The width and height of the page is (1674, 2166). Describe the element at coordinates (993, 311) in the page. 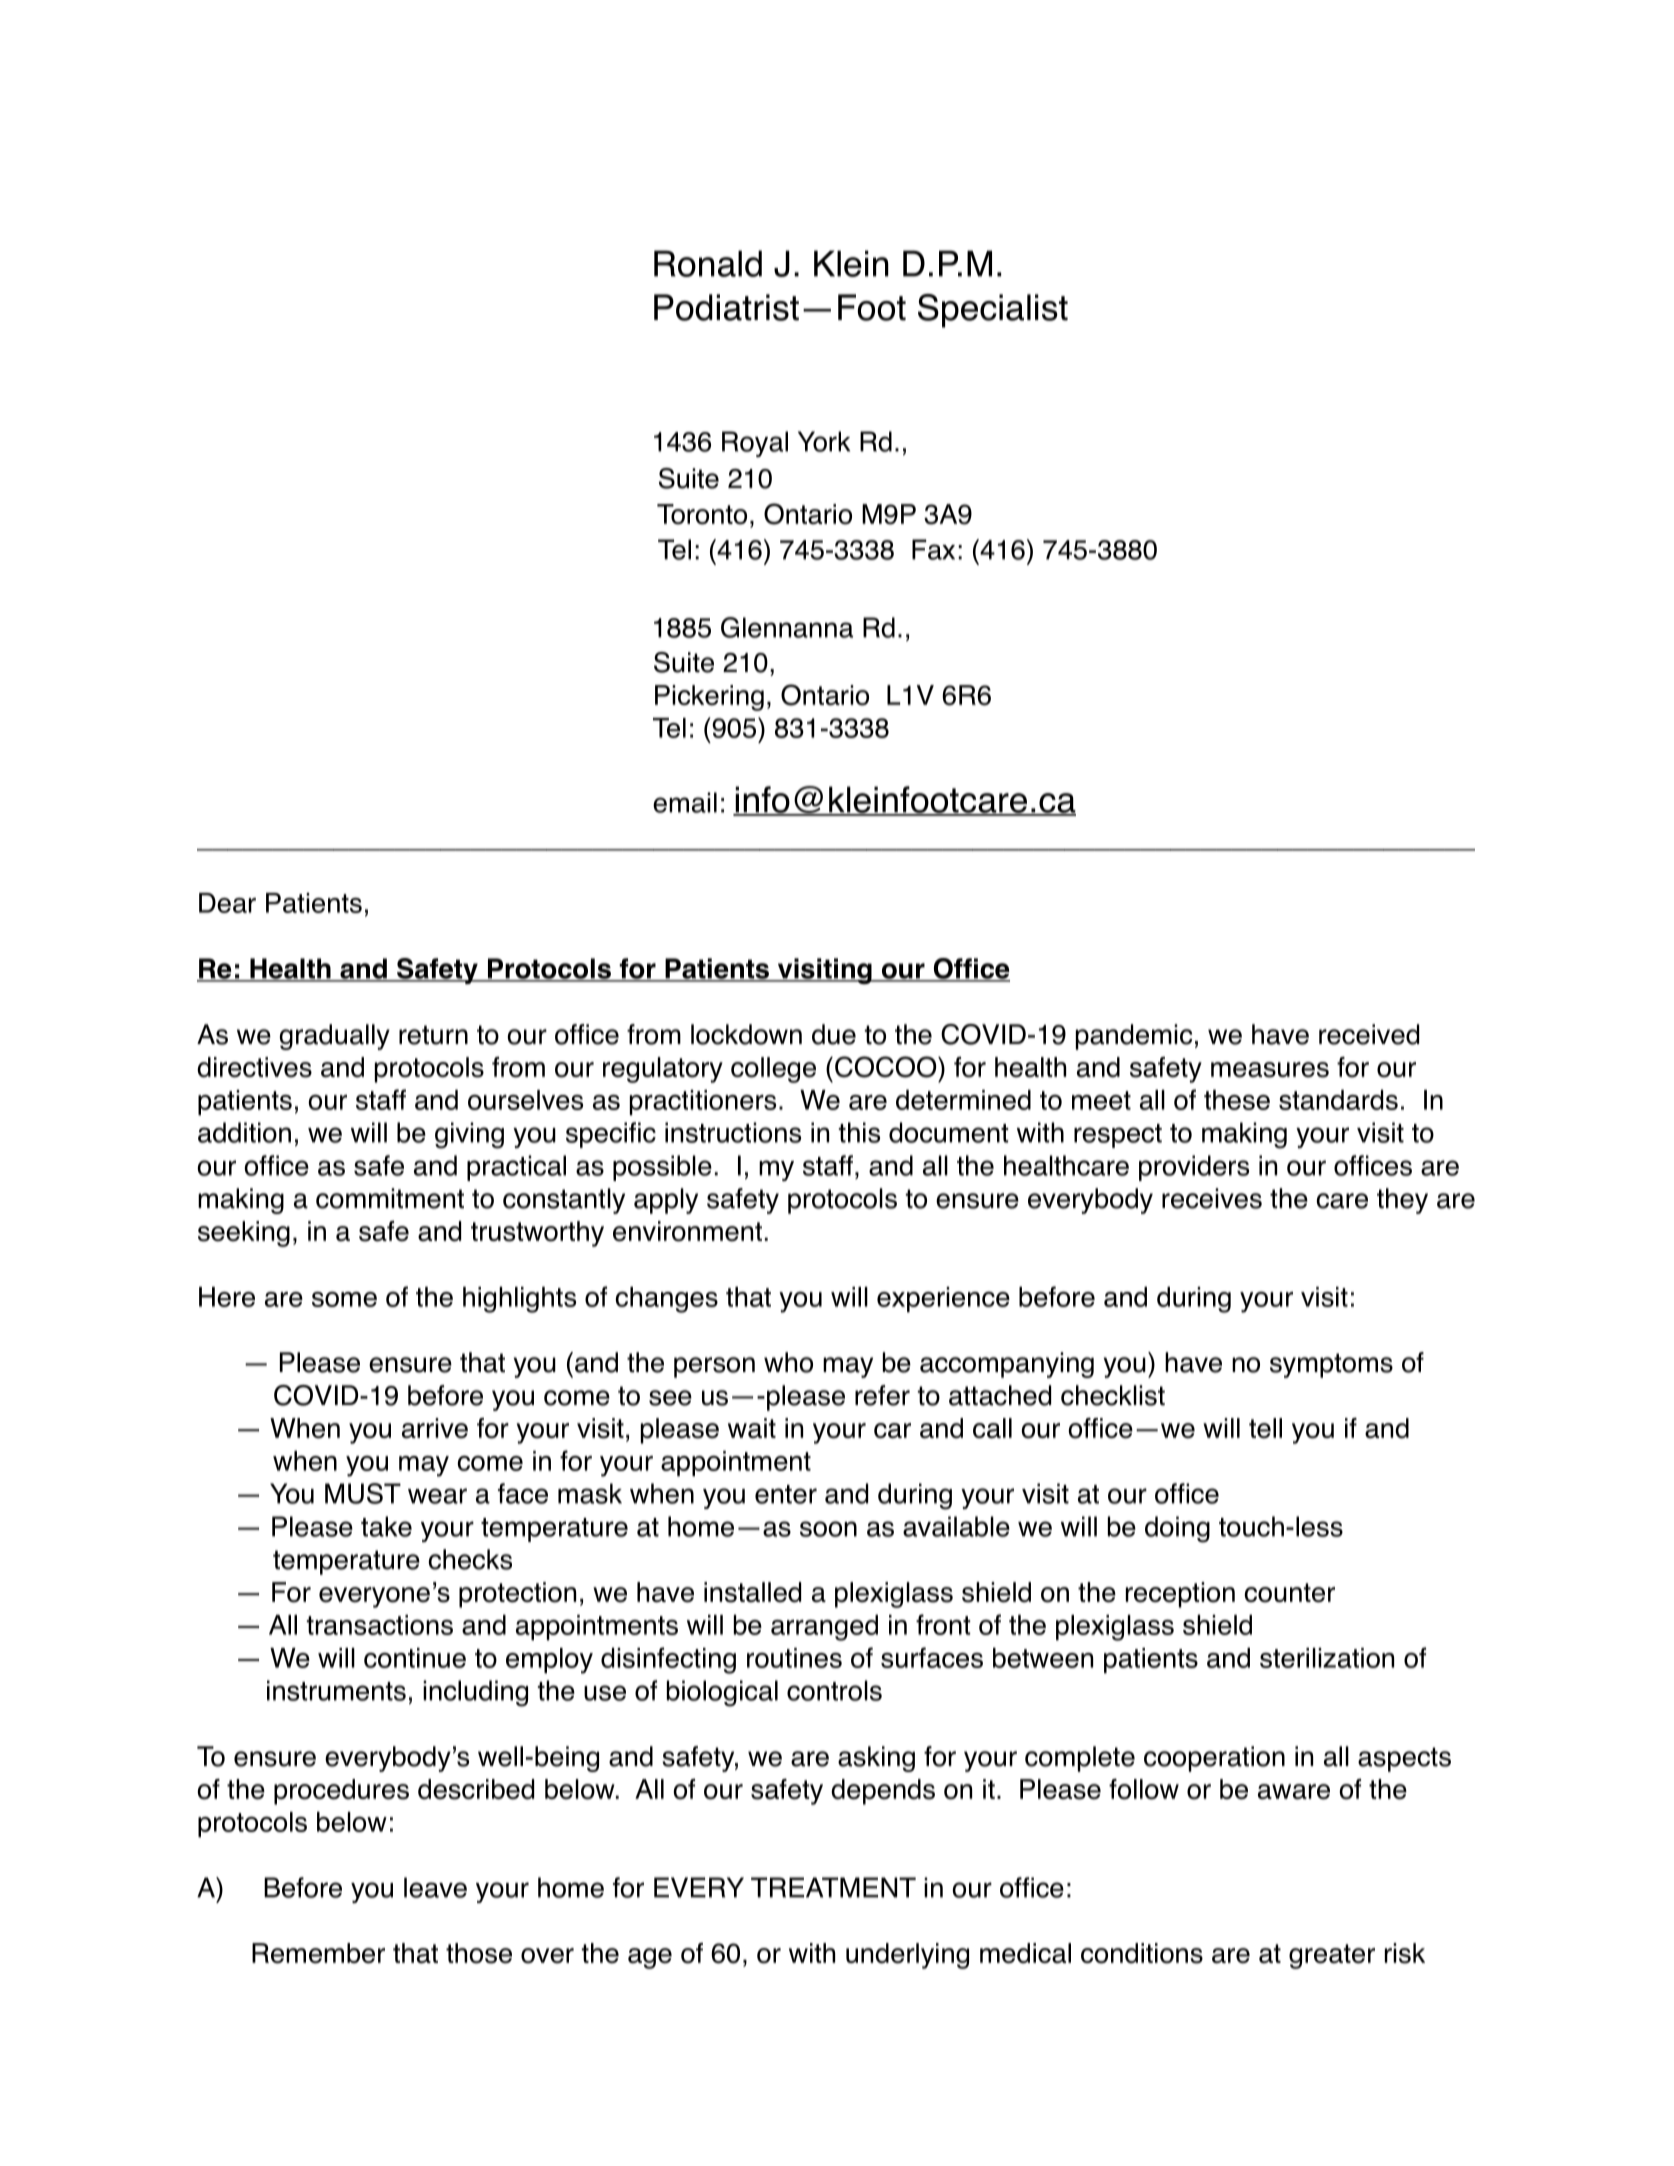

I see `Specialist` at that location.
